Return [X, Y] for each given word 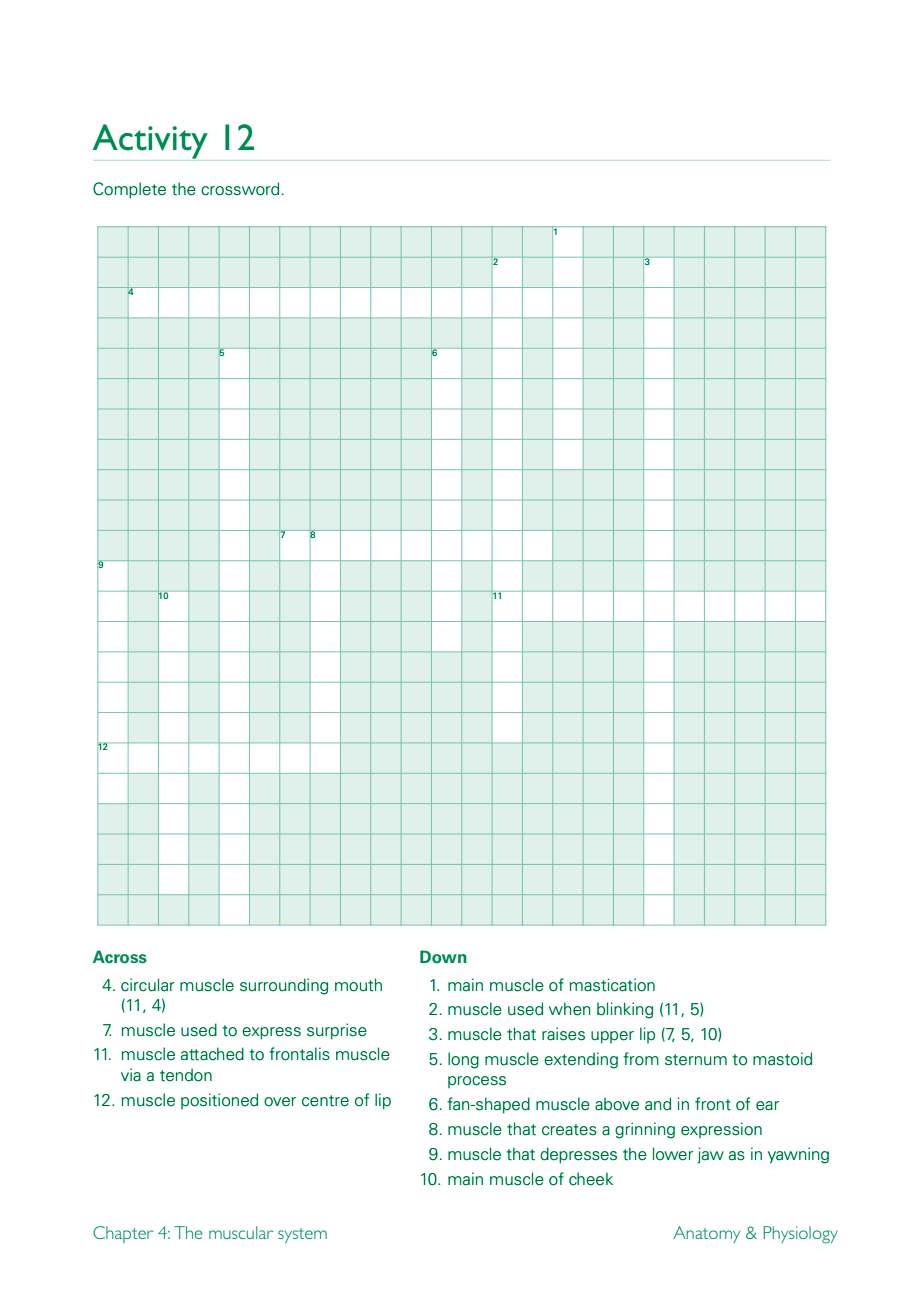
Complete [129, 190]
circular [148, 985]
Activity [150, 141]
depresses [578, 1155]
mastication [612, 985]
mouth [358, 985]
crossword [240, 189]
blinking [625, 1010]
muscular [241, 1232]
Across [120, 957]
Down [443, 957]
